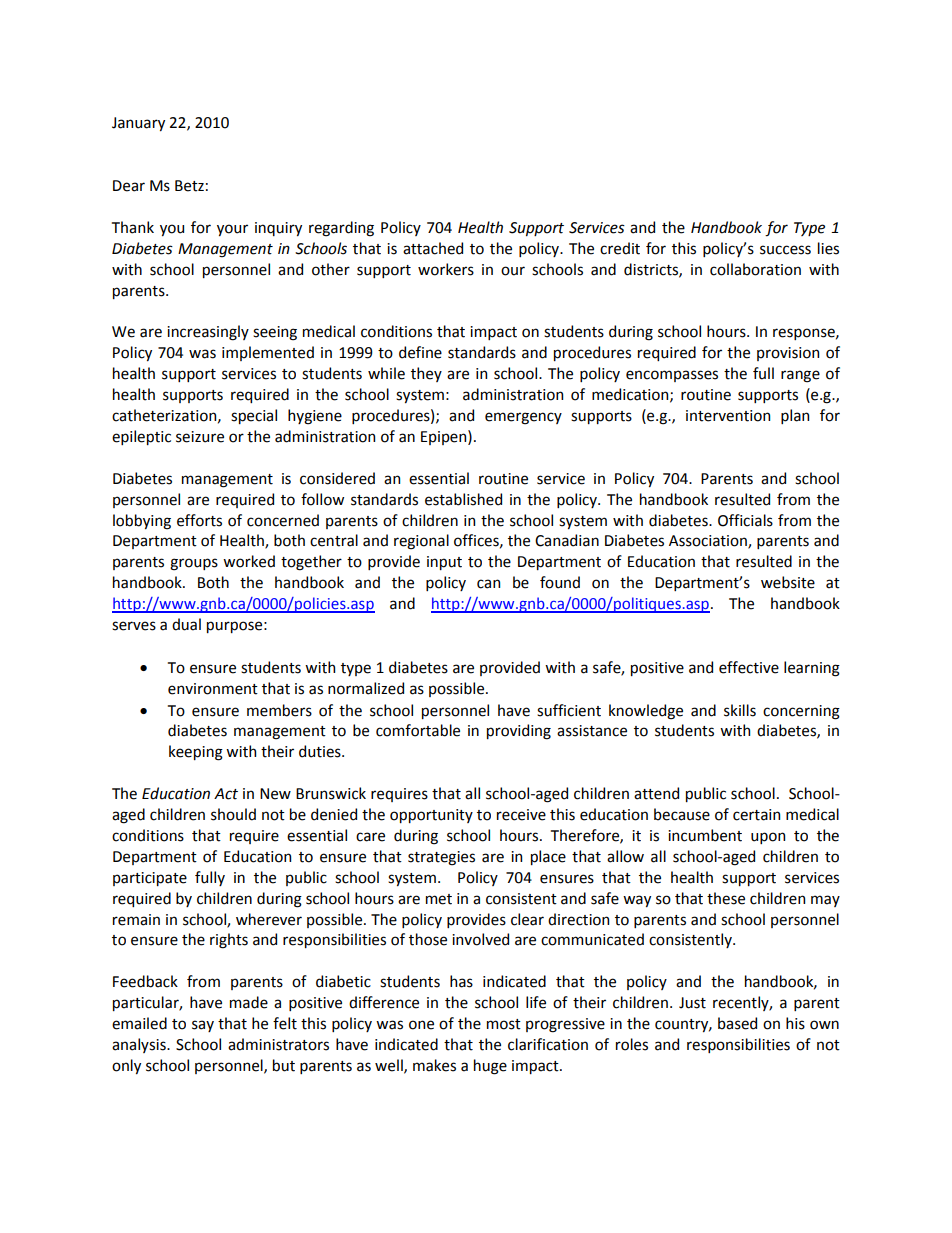 The image size is (952, 1233). I want to click on attached, so click(433, 248).
